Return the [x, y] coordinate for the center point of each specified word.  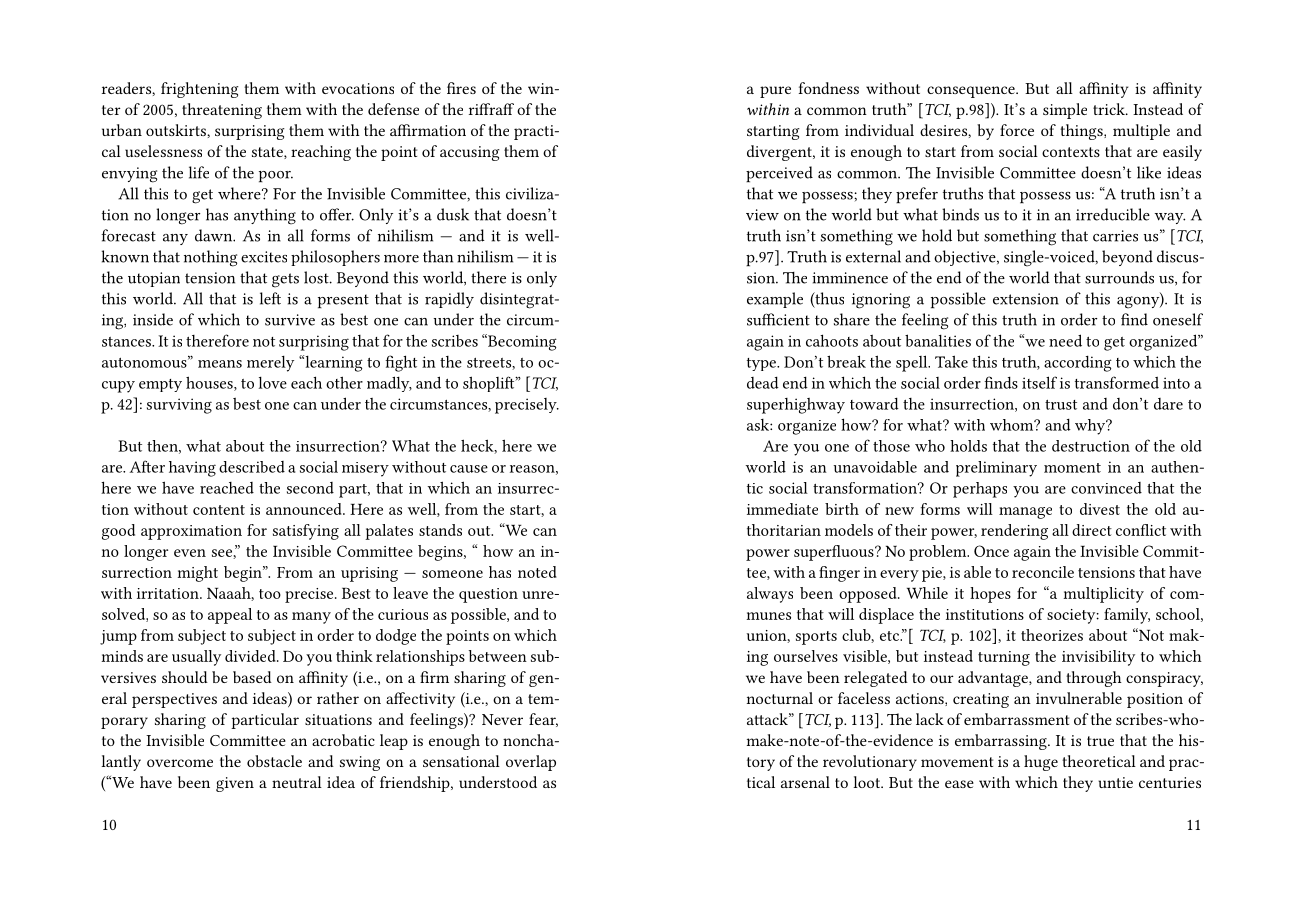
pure [775, 92]
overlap [531, 763]
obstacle [274, 761]
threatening [222, 111]
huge [1041, 763]
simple [1065, 111]
